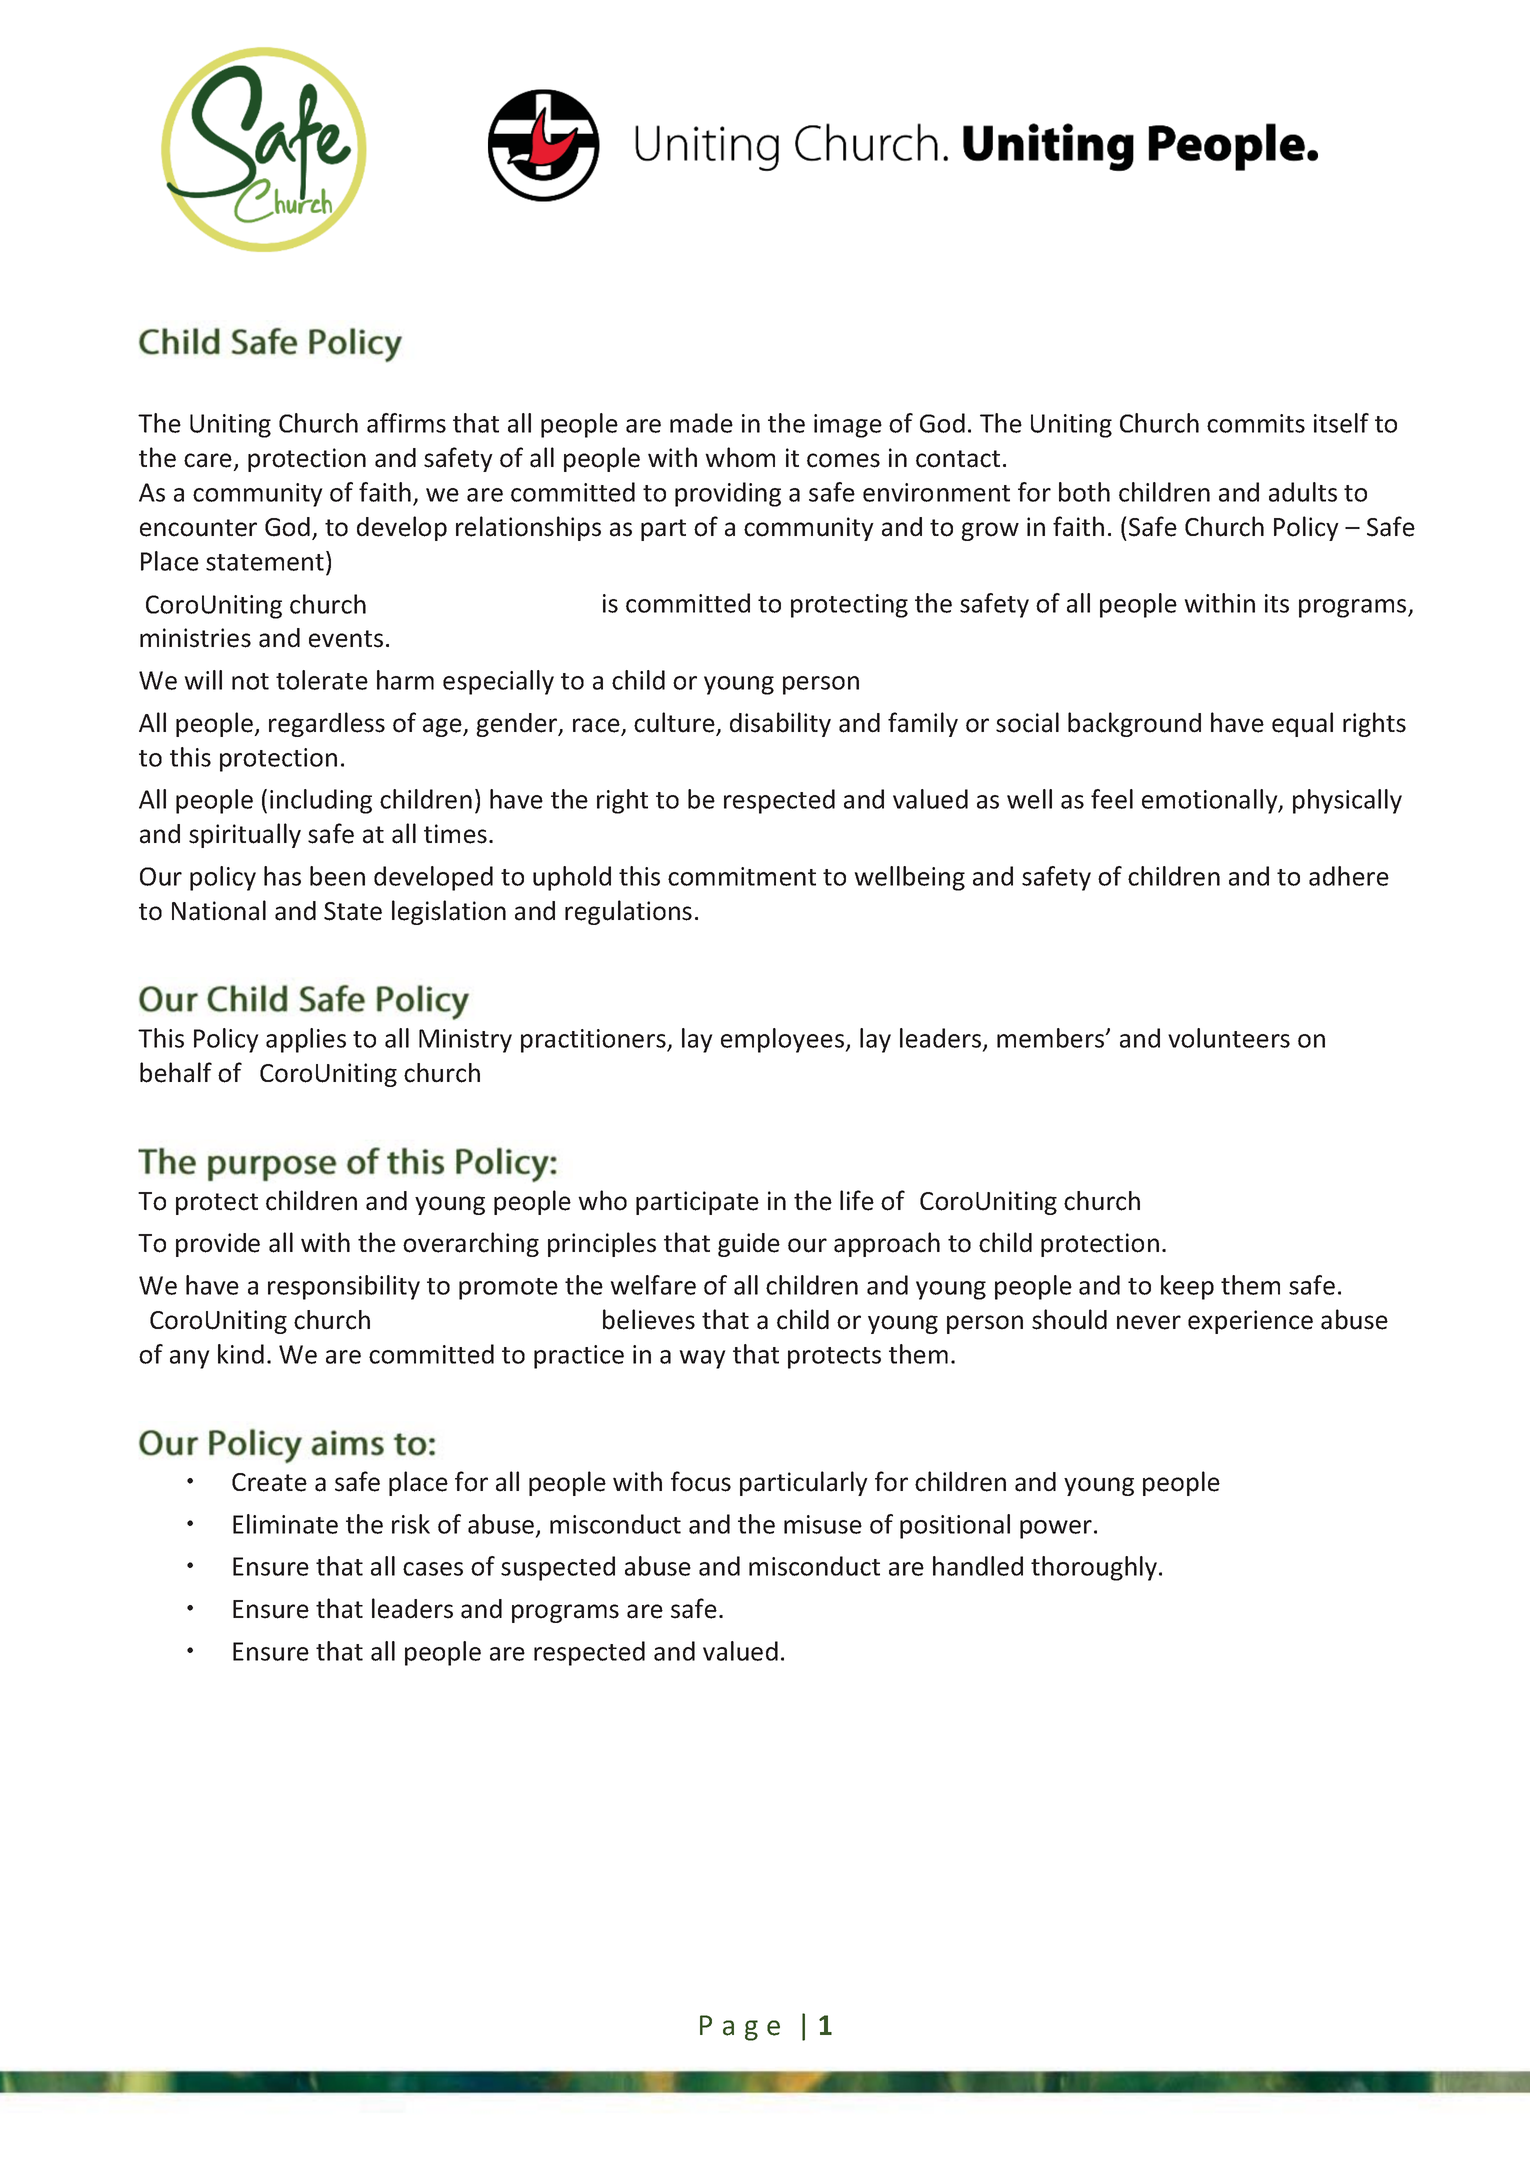 This document has height=2165, width=1530. I want to click on including, so click(321, 801).
